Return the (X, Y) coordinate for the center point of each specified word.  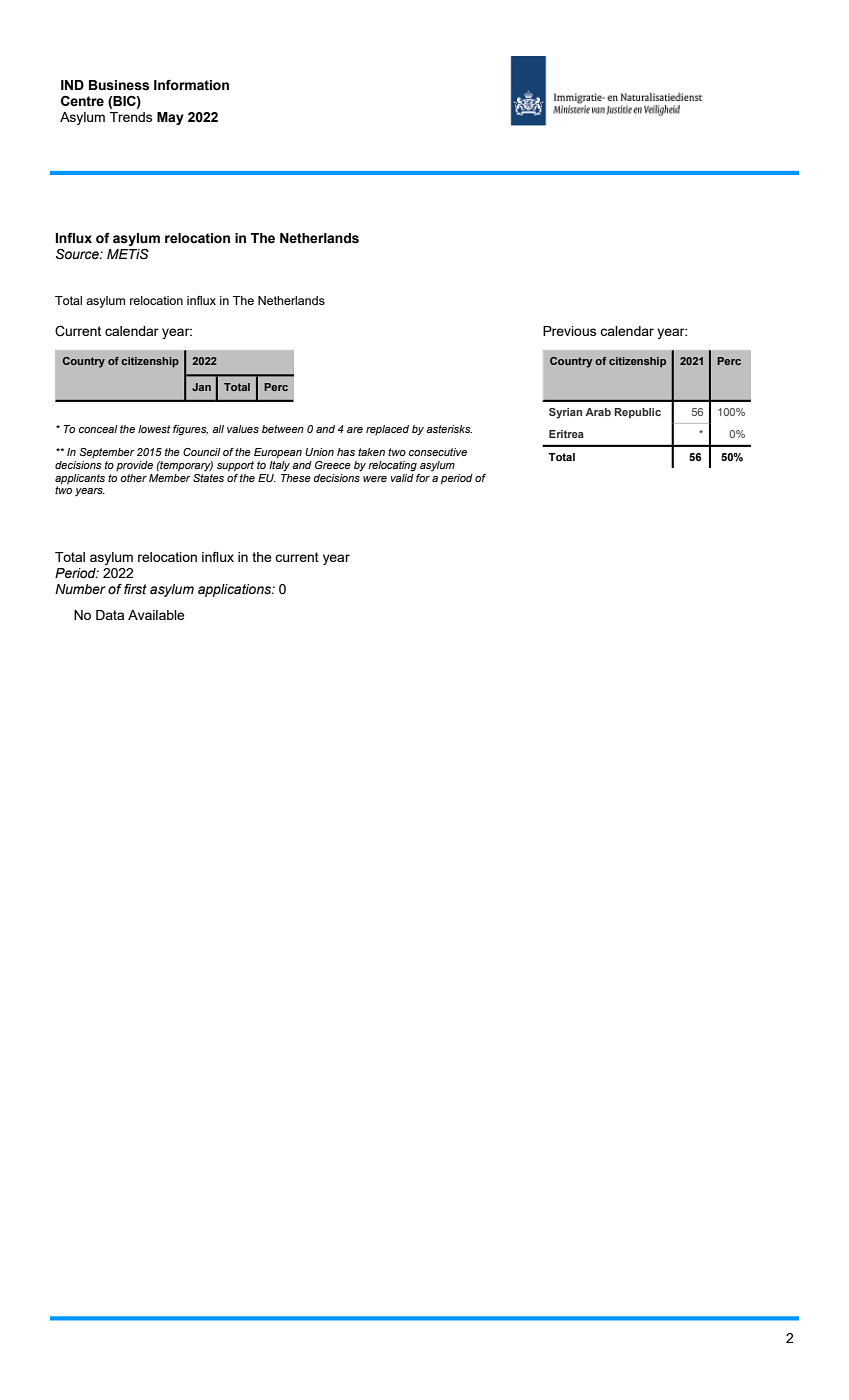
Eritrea (566, 434)
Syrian (565, 413)
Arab (598, 412)
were (375, 479)
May (170, 118)
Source (78, 254)
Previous (569, 331)
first (135, 589)
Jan (201, 387)
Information (191, 85)
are (355, 430)
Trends (131, 117)
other (133, 478)
